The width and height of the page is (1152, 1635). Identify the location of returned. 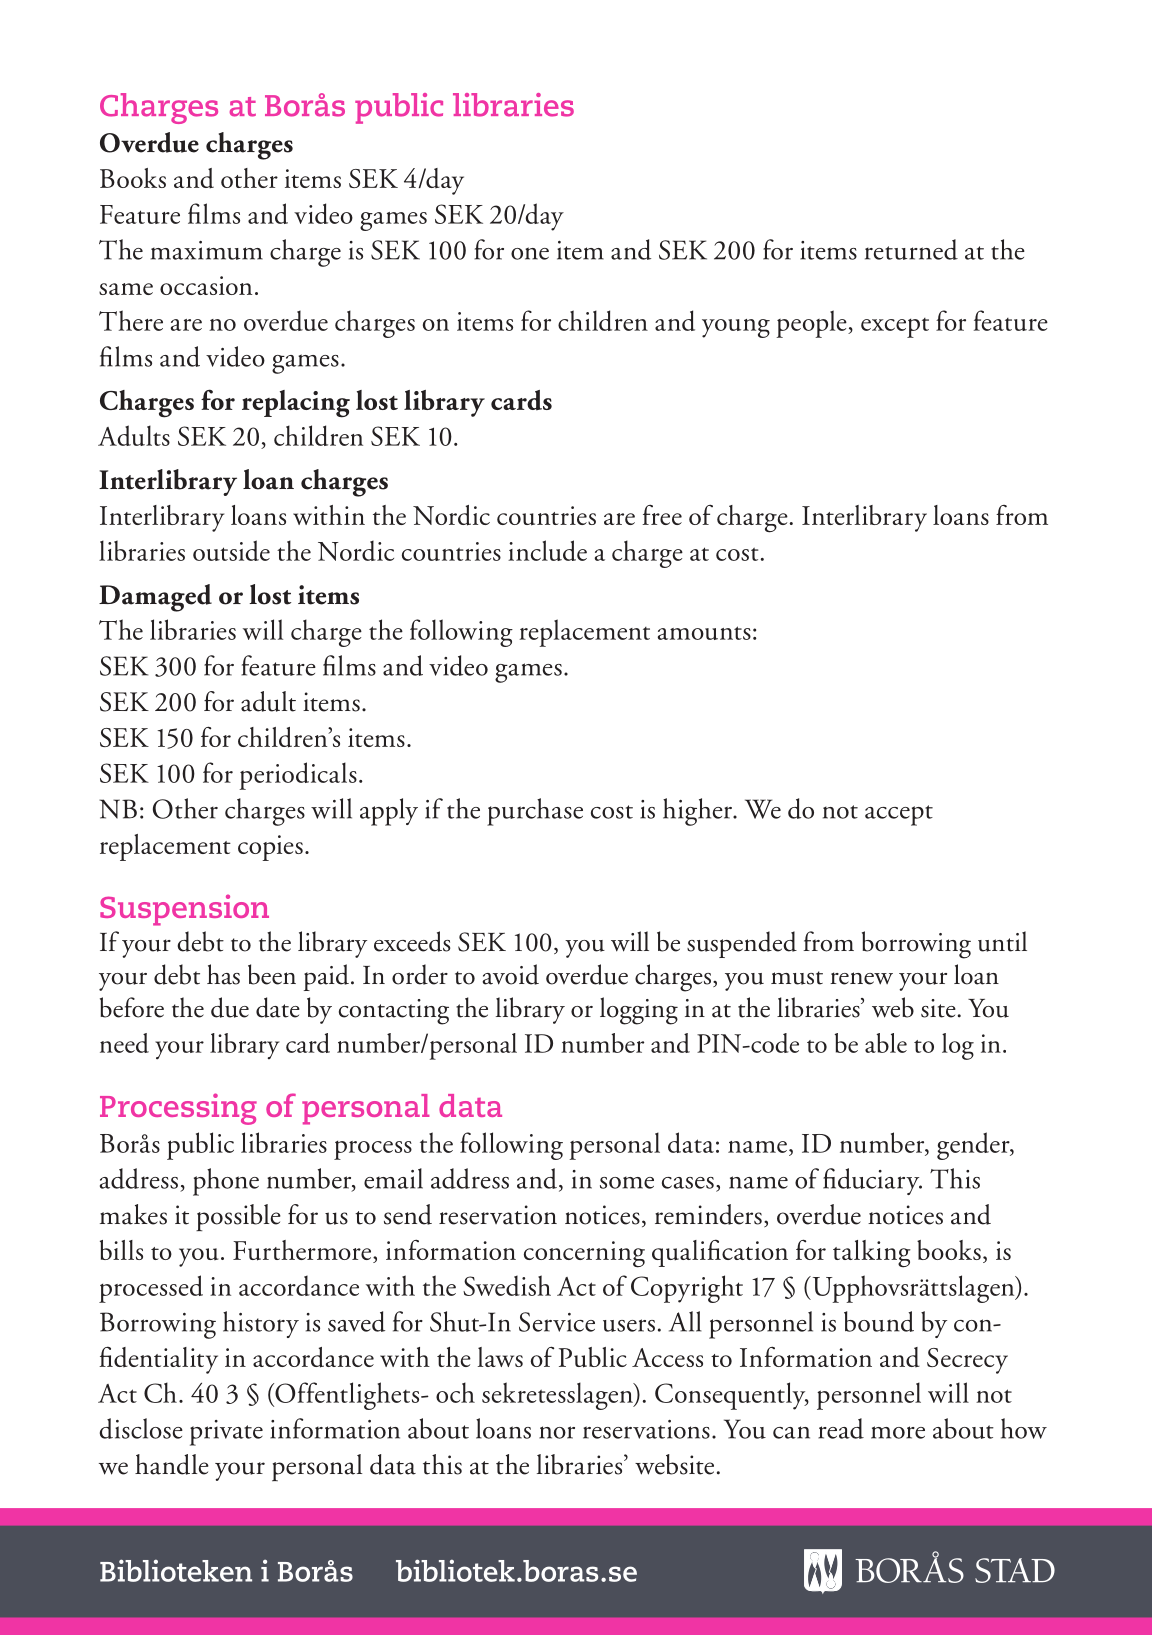
(911, 249).
